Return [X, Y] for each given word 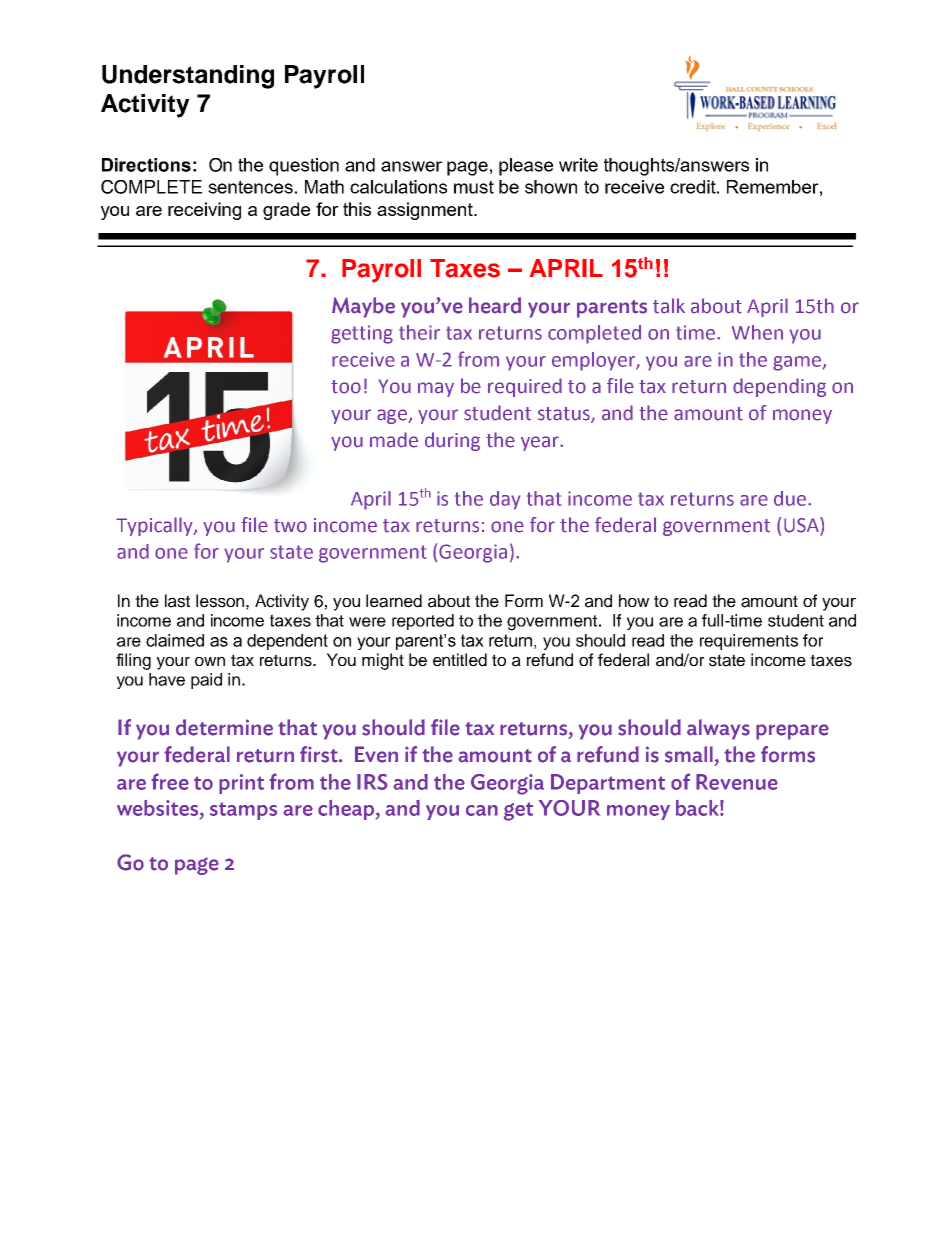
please [526, 167]
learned [394, 601]
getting [362, 334]
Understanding [188, 77]
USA [802, 525]
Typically [155, 526]
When [757, 332]
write [578, 165]
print [241, 784]
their [419, 332]
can [482, 810]
